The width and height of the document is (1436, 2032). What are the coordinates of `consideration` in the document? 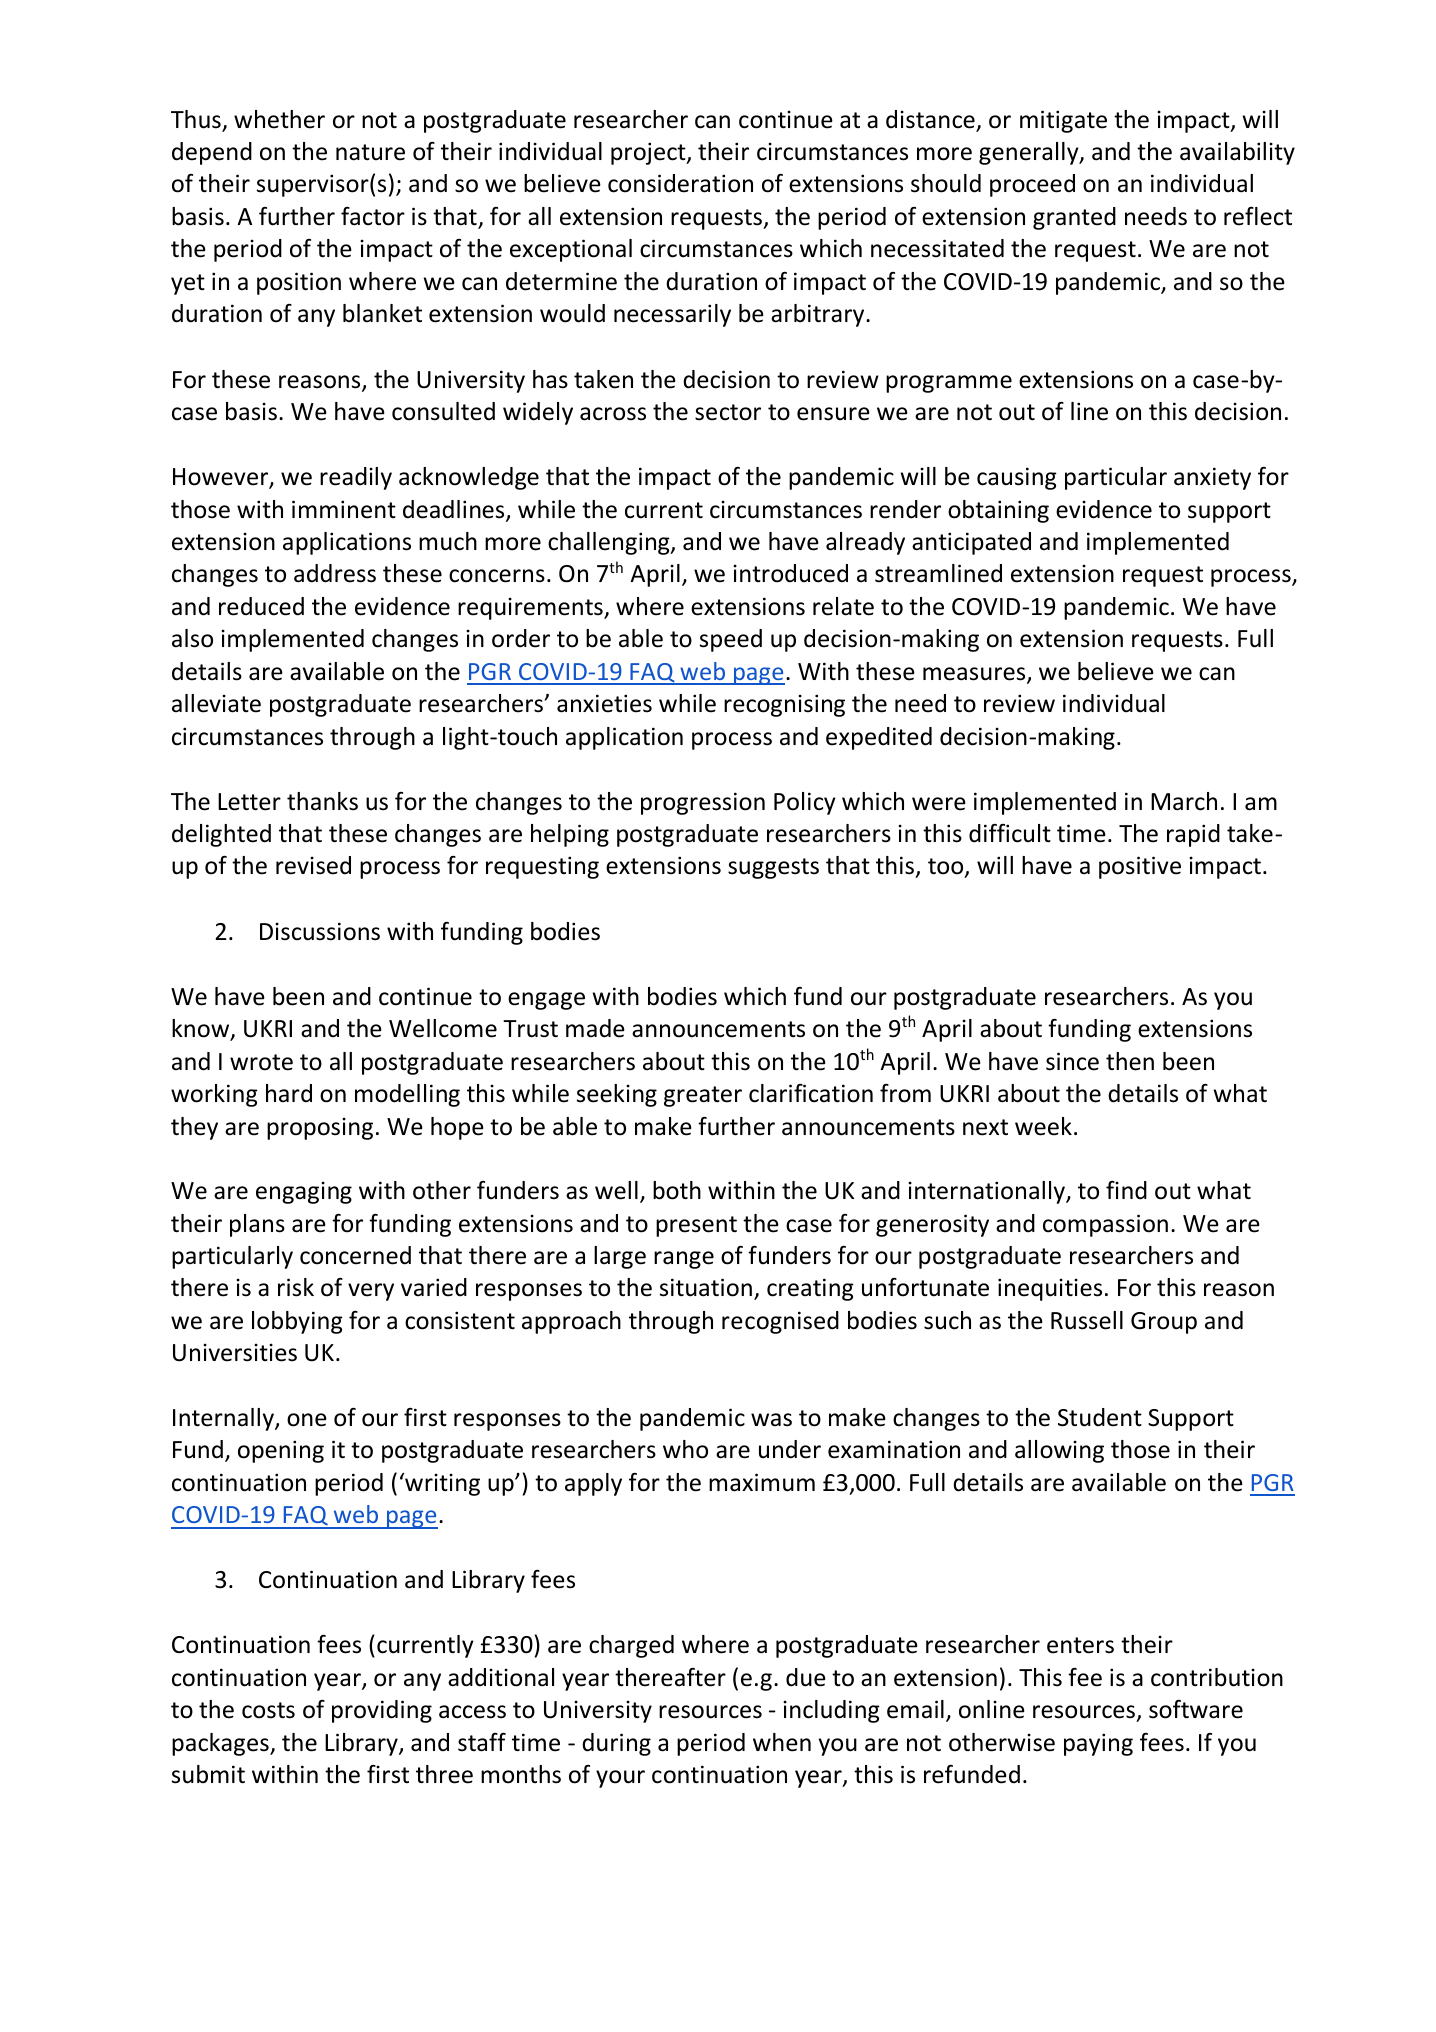 It's located at (680, 183).
